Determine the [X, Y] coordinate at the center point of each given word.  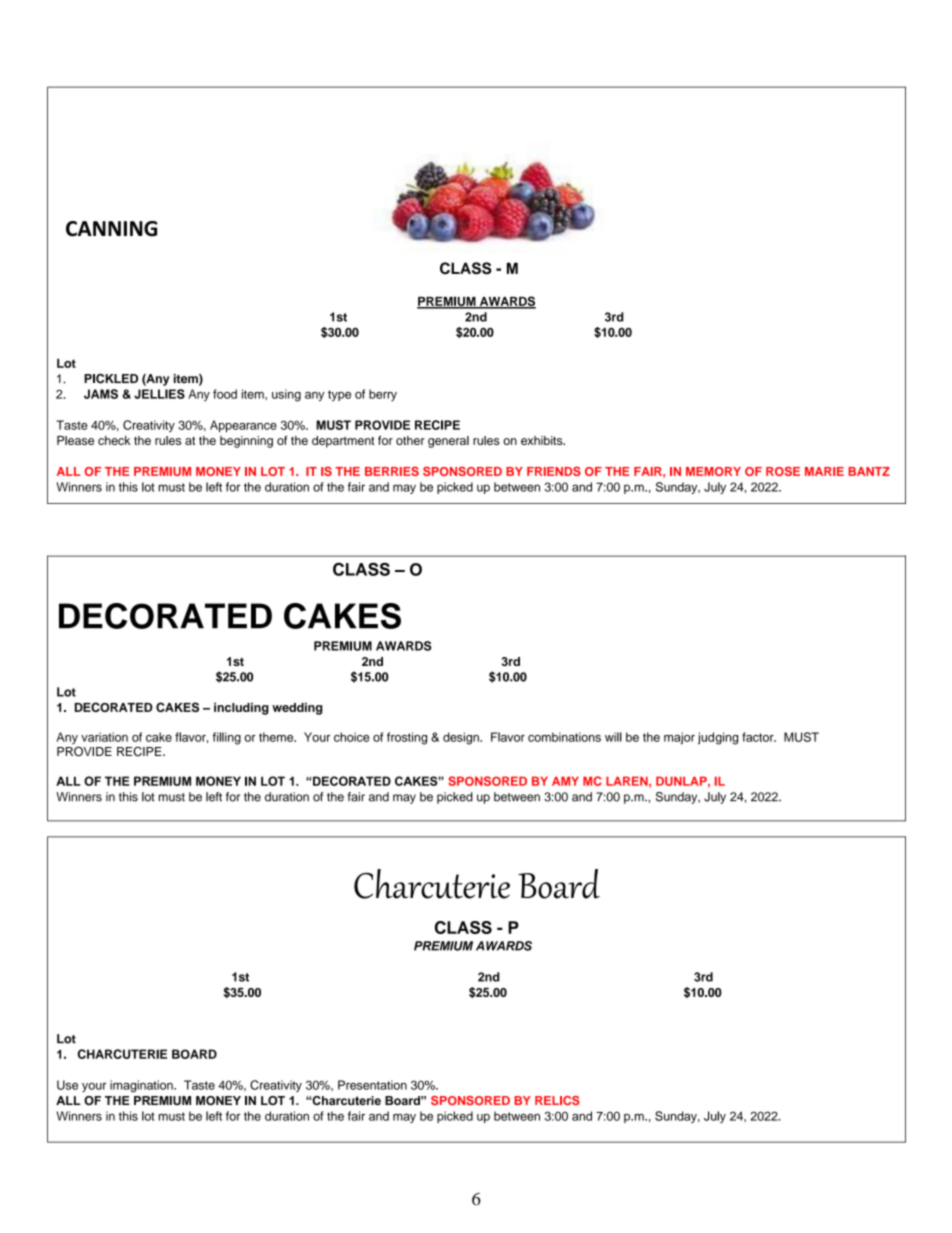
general [448, 442]
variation [104, 737]
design [462, 738]
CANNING [111, 229]
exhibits [543, 440]
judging [718, 738]
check [114, 440]
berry [383, 395]
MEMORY [713, 471]
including [241, 708]
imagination [142, 1086]
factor [759, 737]
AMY [565, 781]
